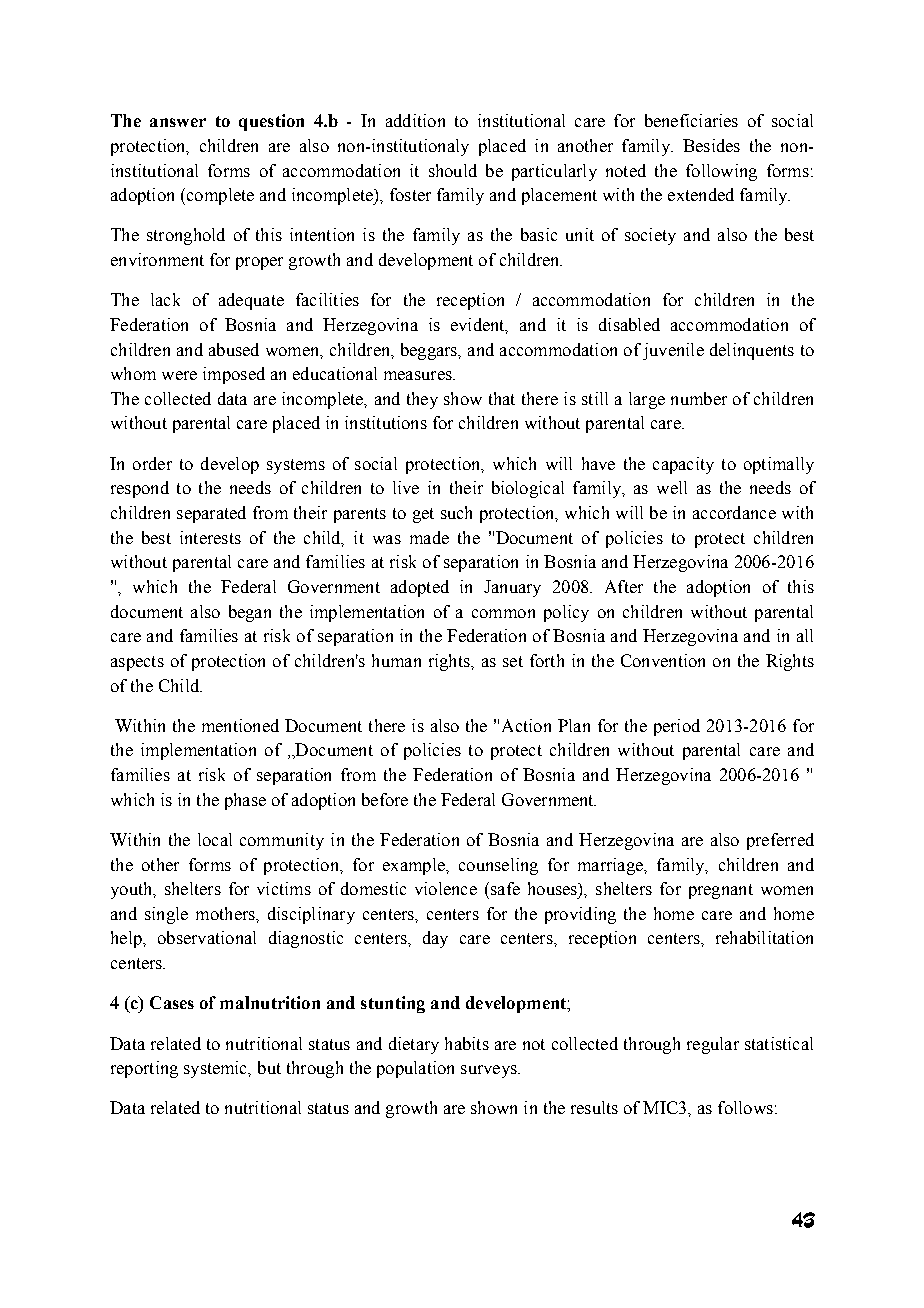  What do you see at coordinates (178, 122) in the page?
I see `answer` at bounding box center [178, 122].
